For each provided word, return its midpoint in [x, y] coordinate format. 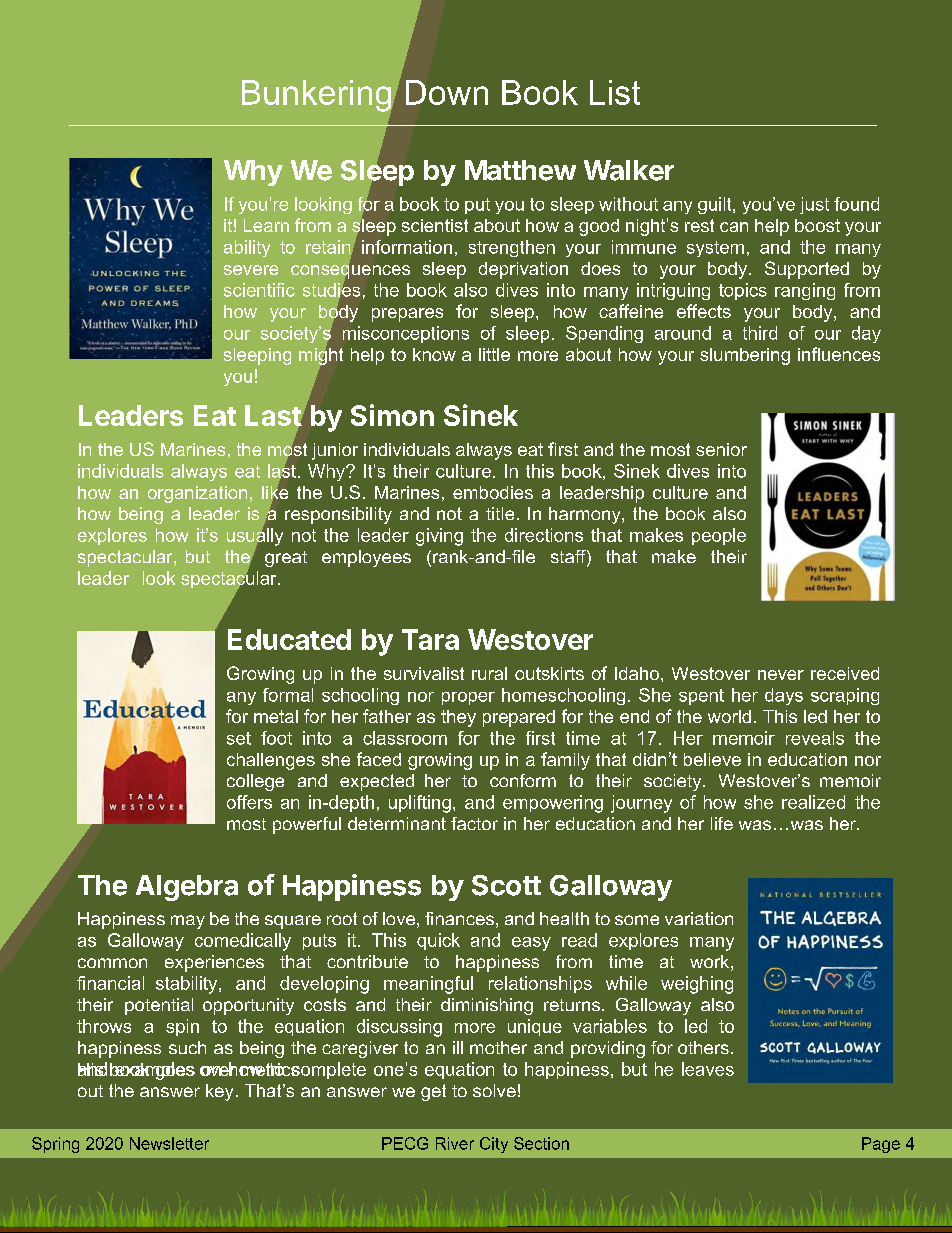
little [494, 354]
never [781, 675]
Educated [289, 639]
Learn [266, 225]
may [188, 922]
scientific [259, 290]
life [722, 823]
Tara [430, 639]
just [814, 205]
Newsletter [169, 1143]
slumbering [745, 356]
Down [447, 92]
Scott [506, 885]
